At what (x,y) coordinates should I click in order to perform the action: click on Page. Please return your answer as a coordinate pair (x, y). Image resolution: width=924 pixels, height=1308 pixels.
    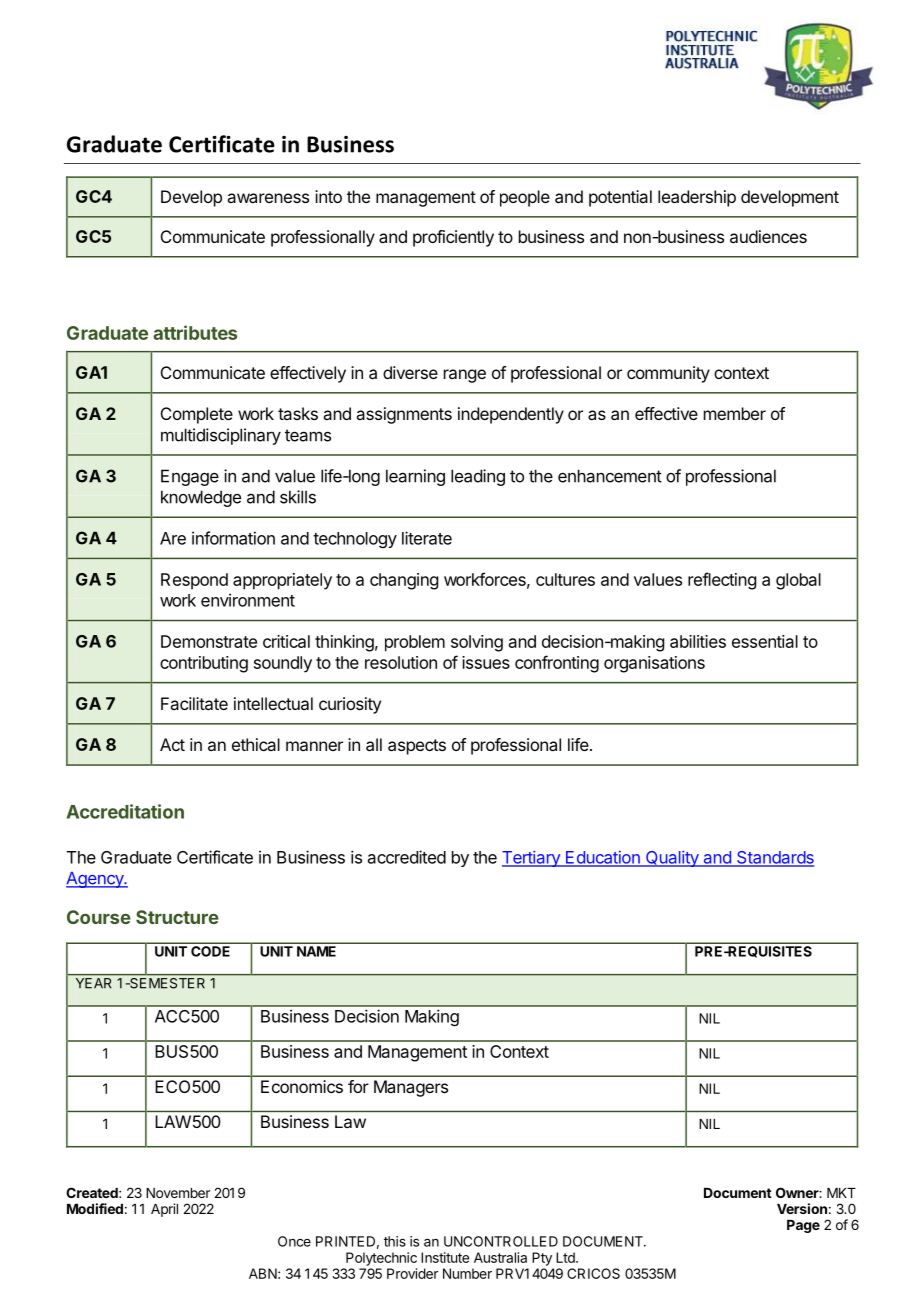
    Looking at the image, I should click on (803, 1226).
